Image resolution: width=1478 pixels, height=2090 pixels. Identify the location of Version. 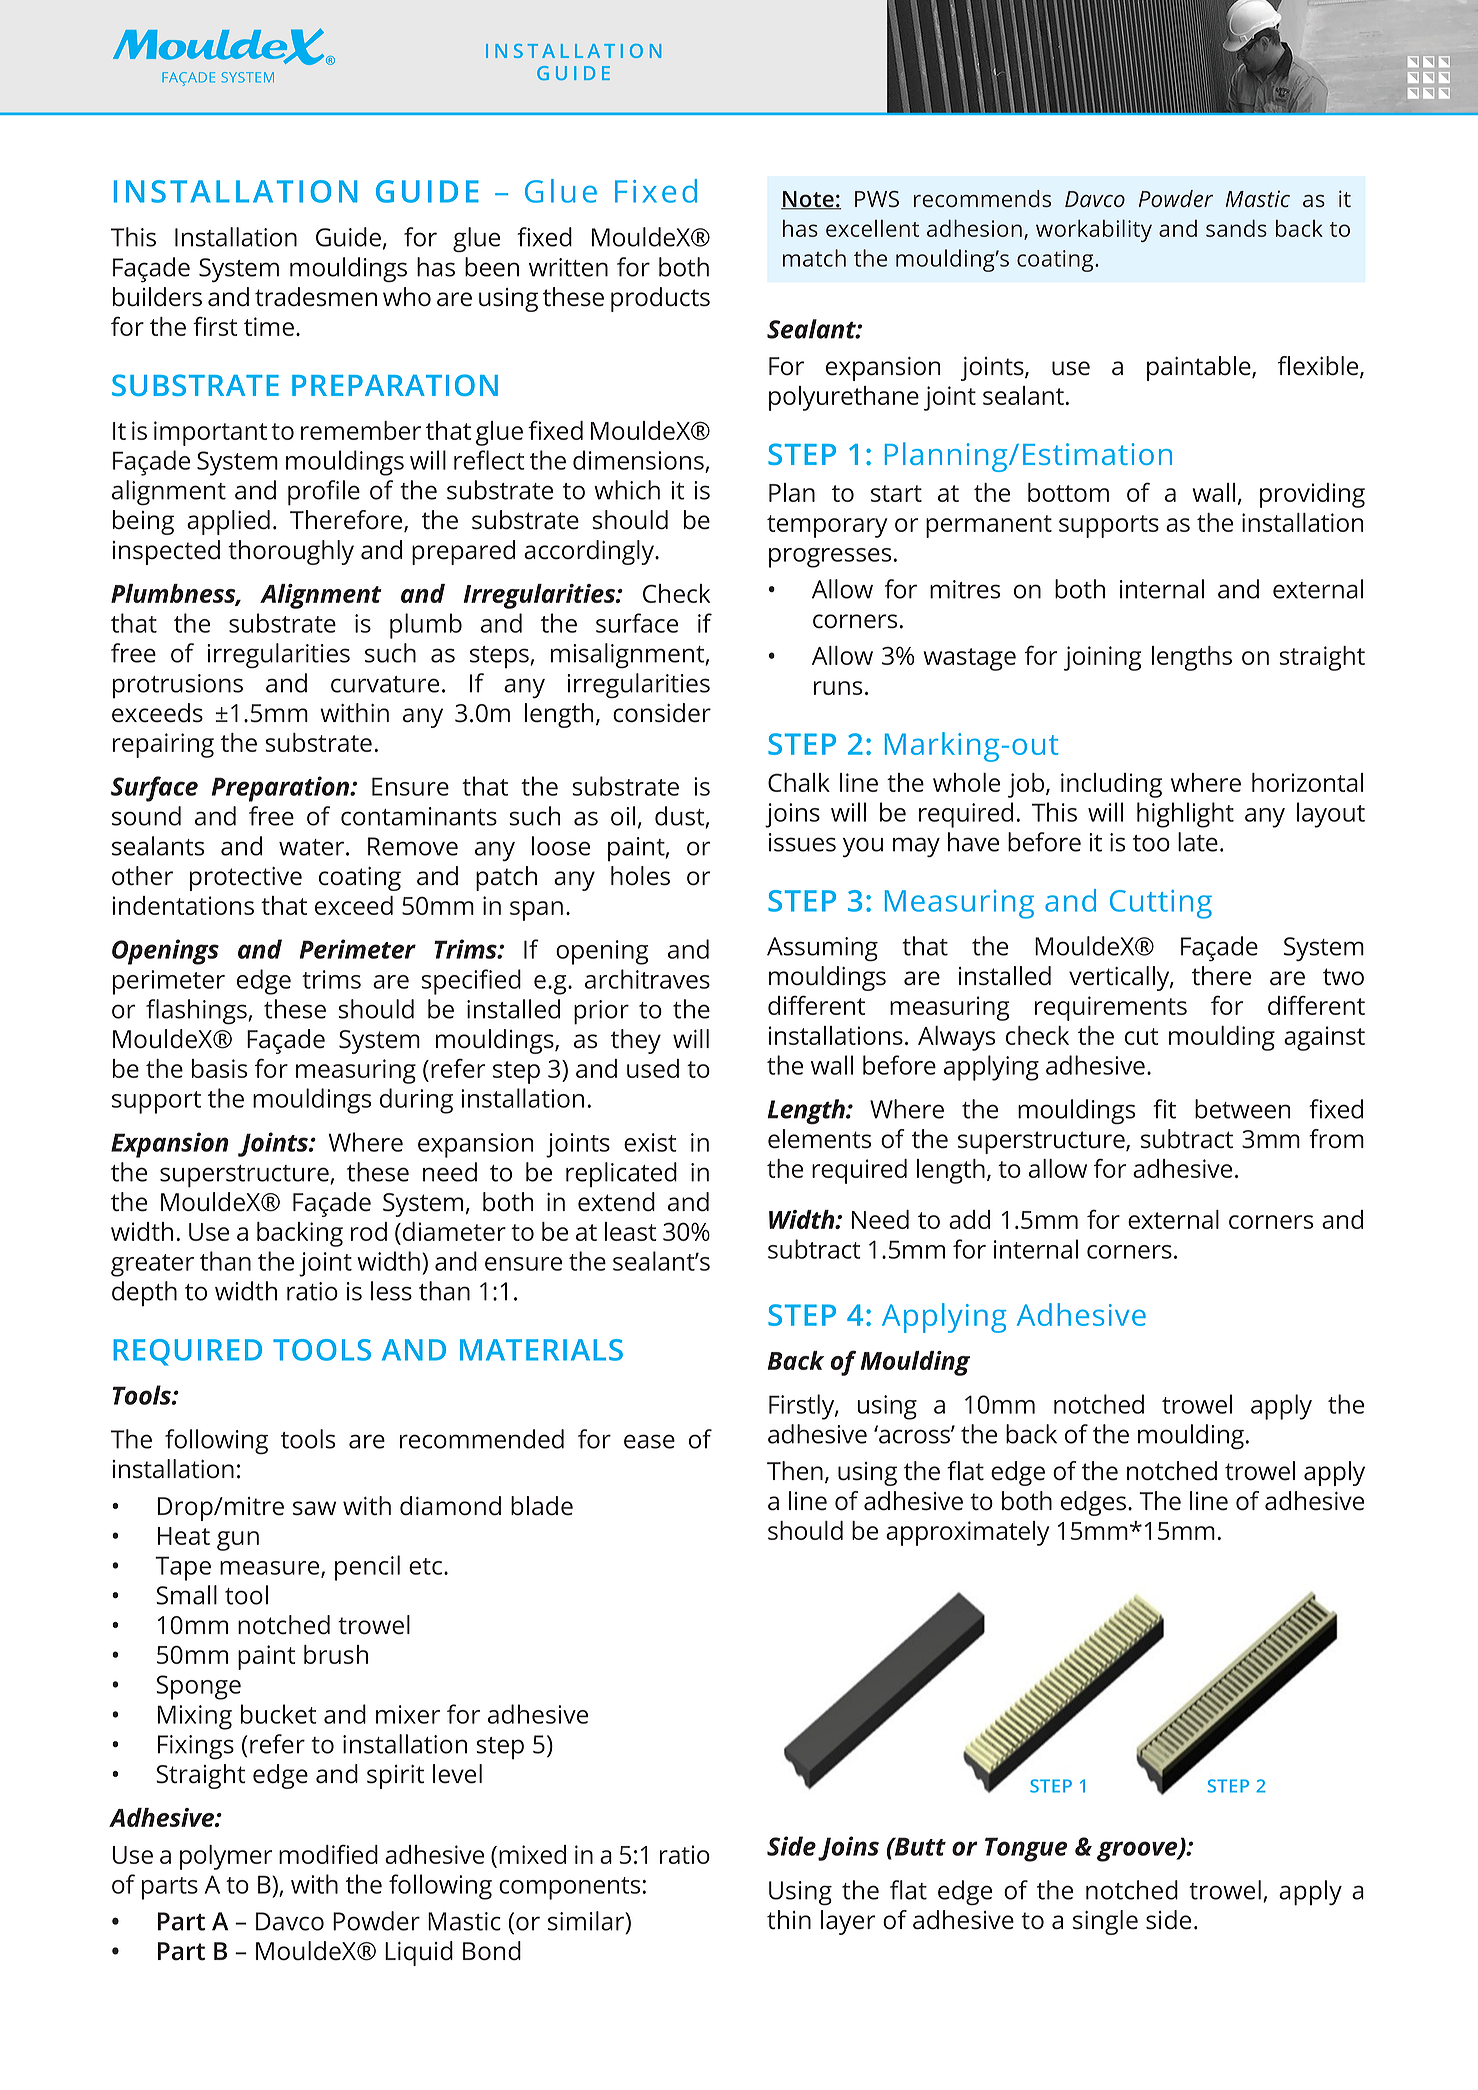
(1225, 76).
